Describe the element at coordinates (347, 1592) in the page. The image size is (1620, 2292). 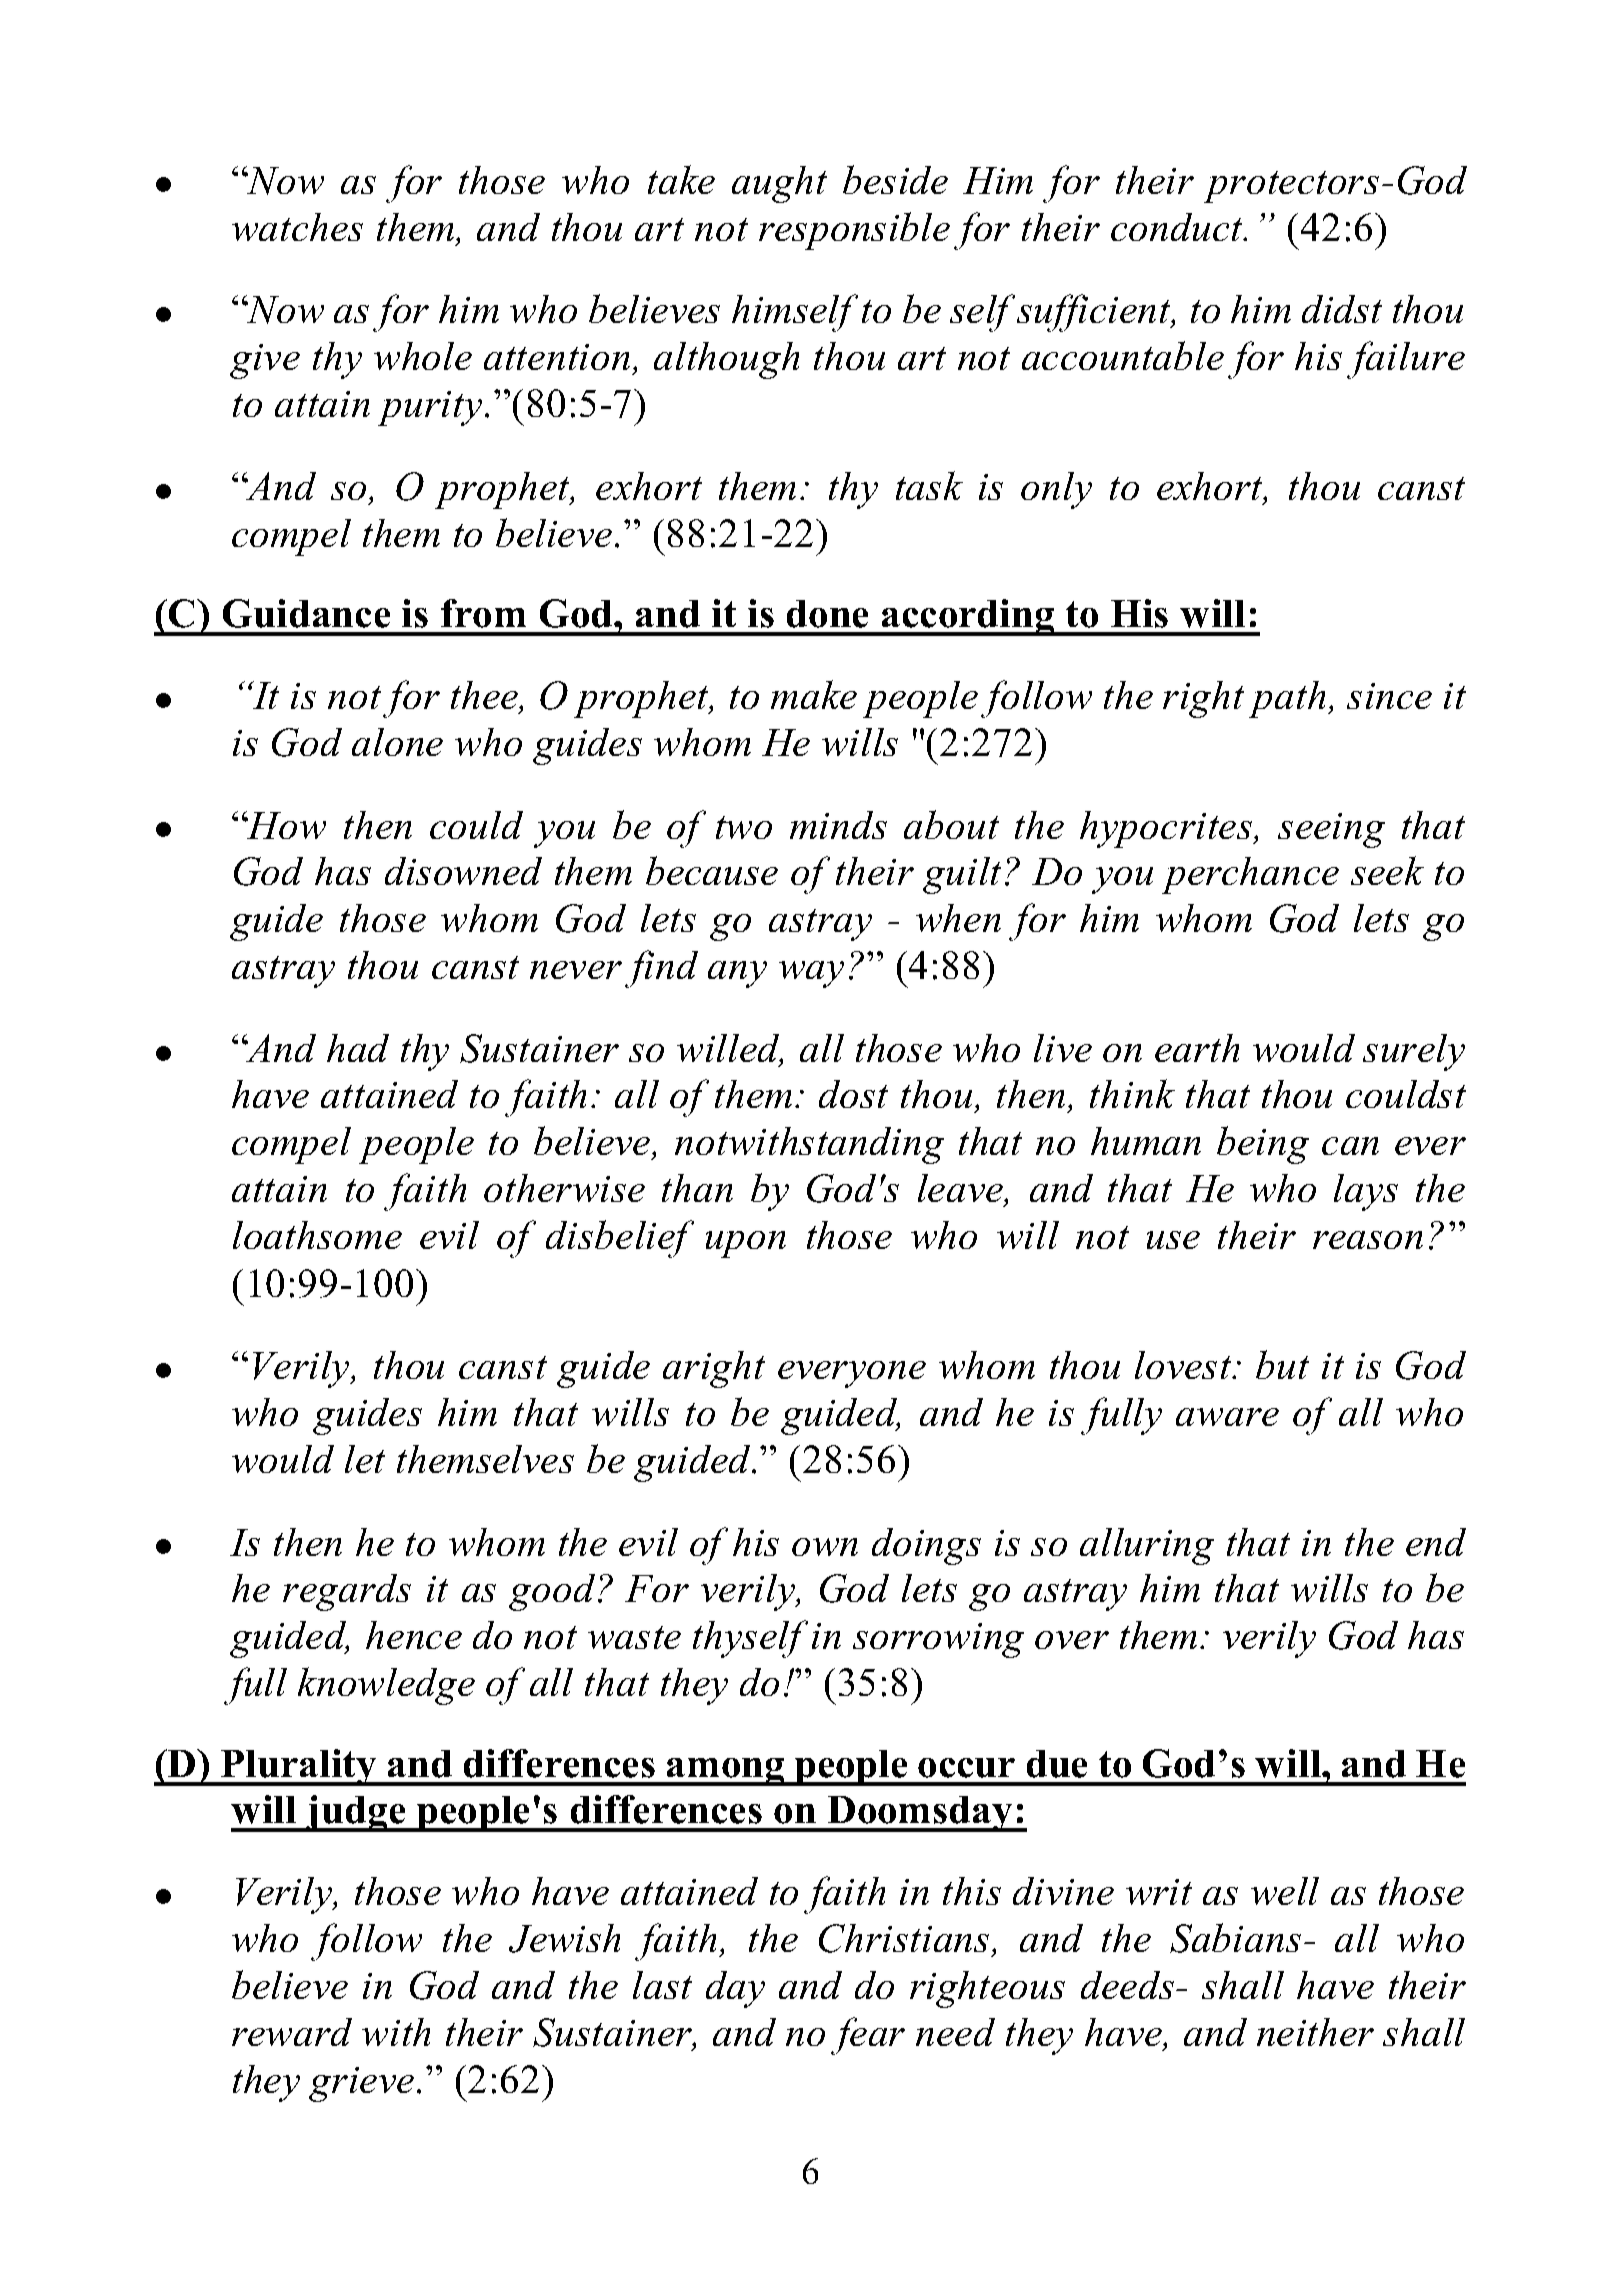
I see `regards` at that location.
